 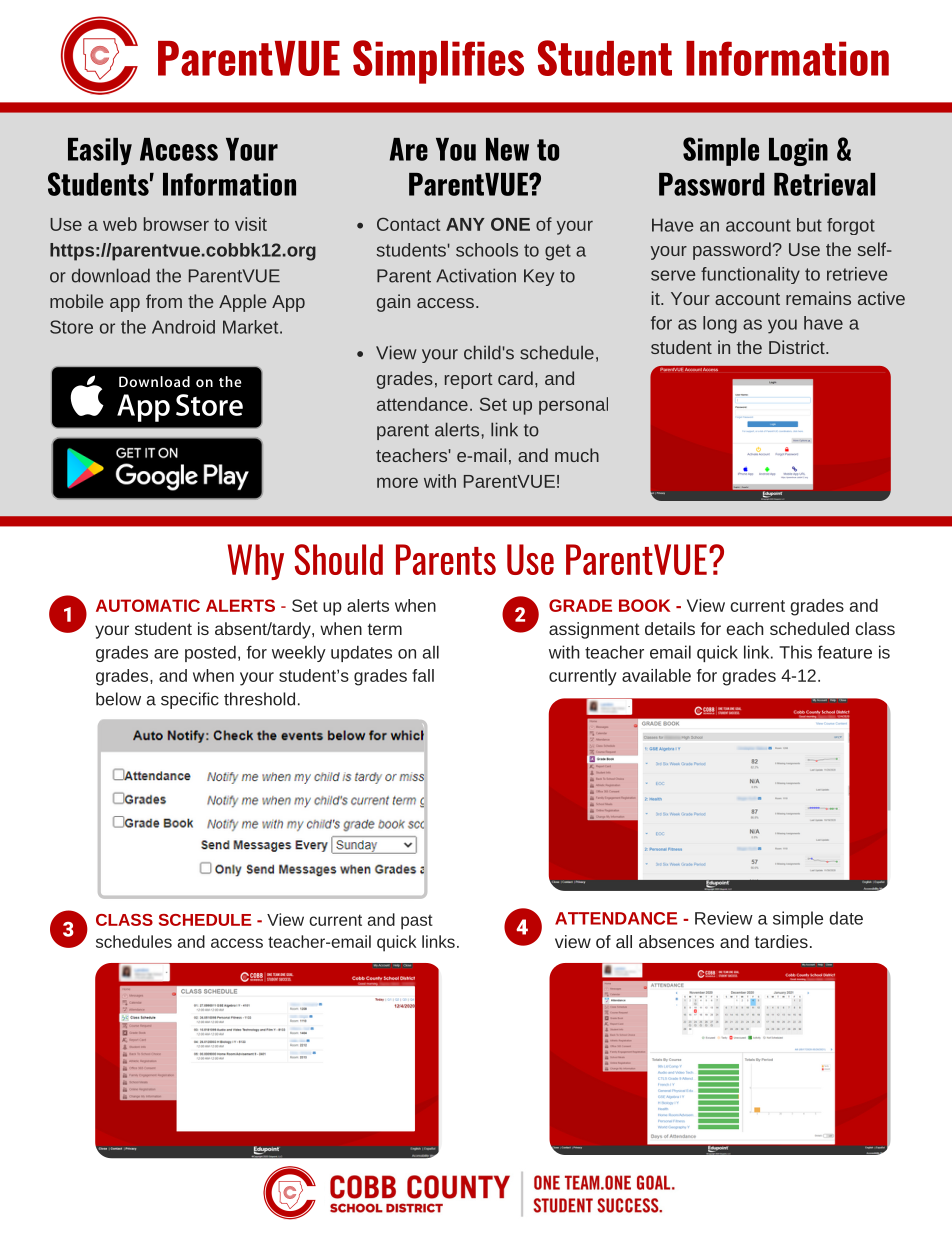 What do you see at coordinates (795, 652) in the document?
I see `This` at bounding box center [795, 652].
